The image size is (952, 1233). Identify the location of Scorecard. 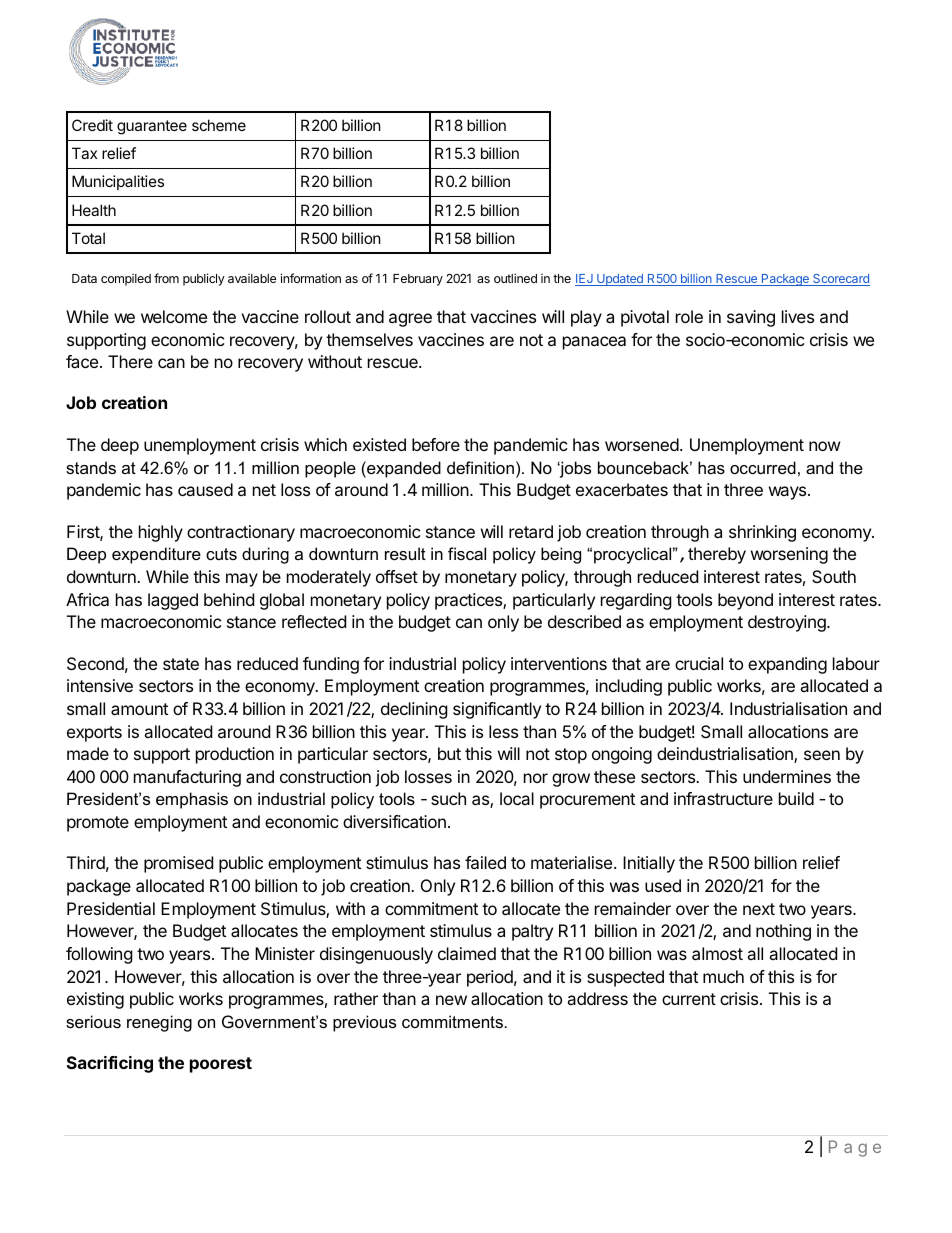
(840, 280).
